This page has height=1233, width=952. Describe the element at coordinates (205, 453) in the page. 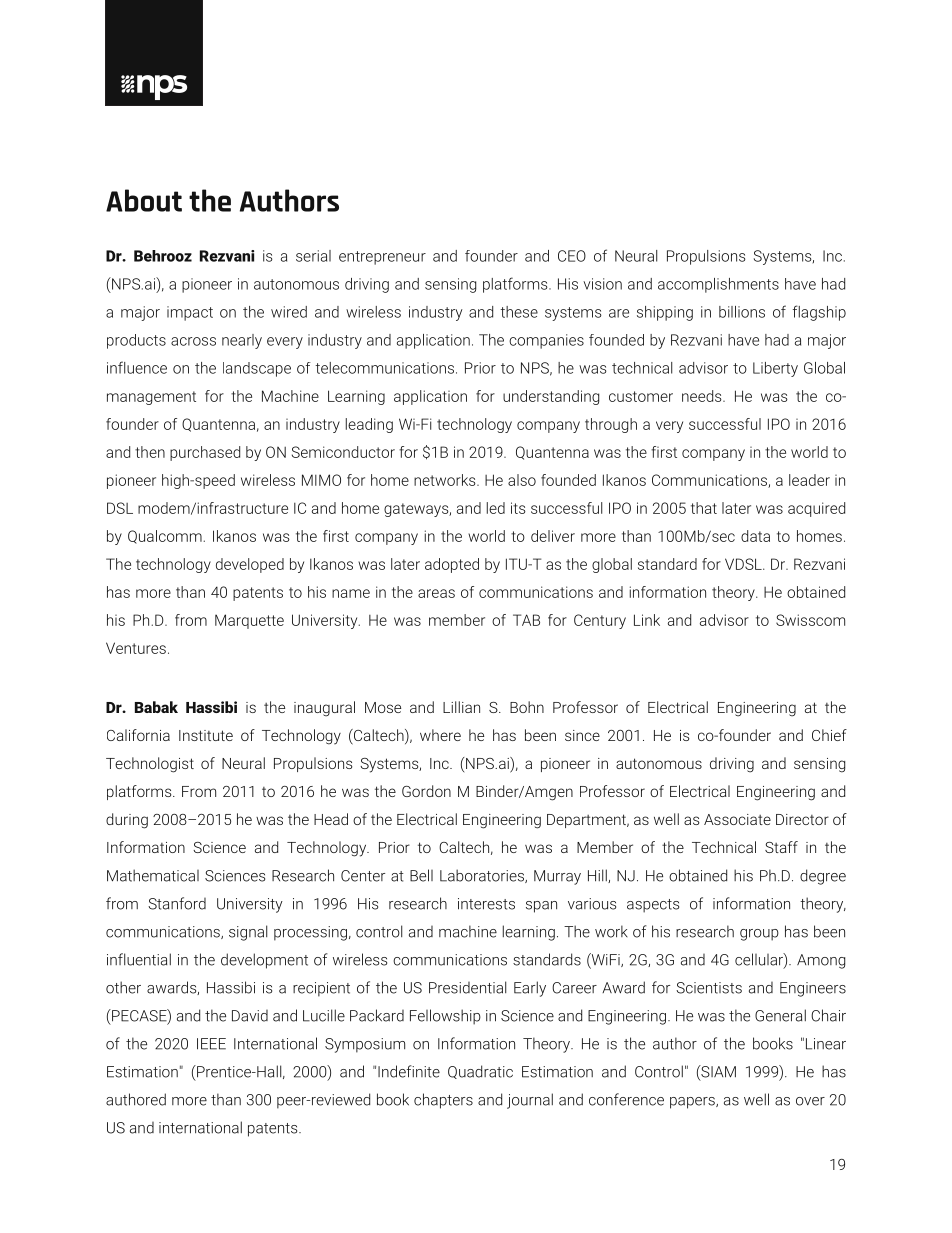

I see `purchased` at that location.
